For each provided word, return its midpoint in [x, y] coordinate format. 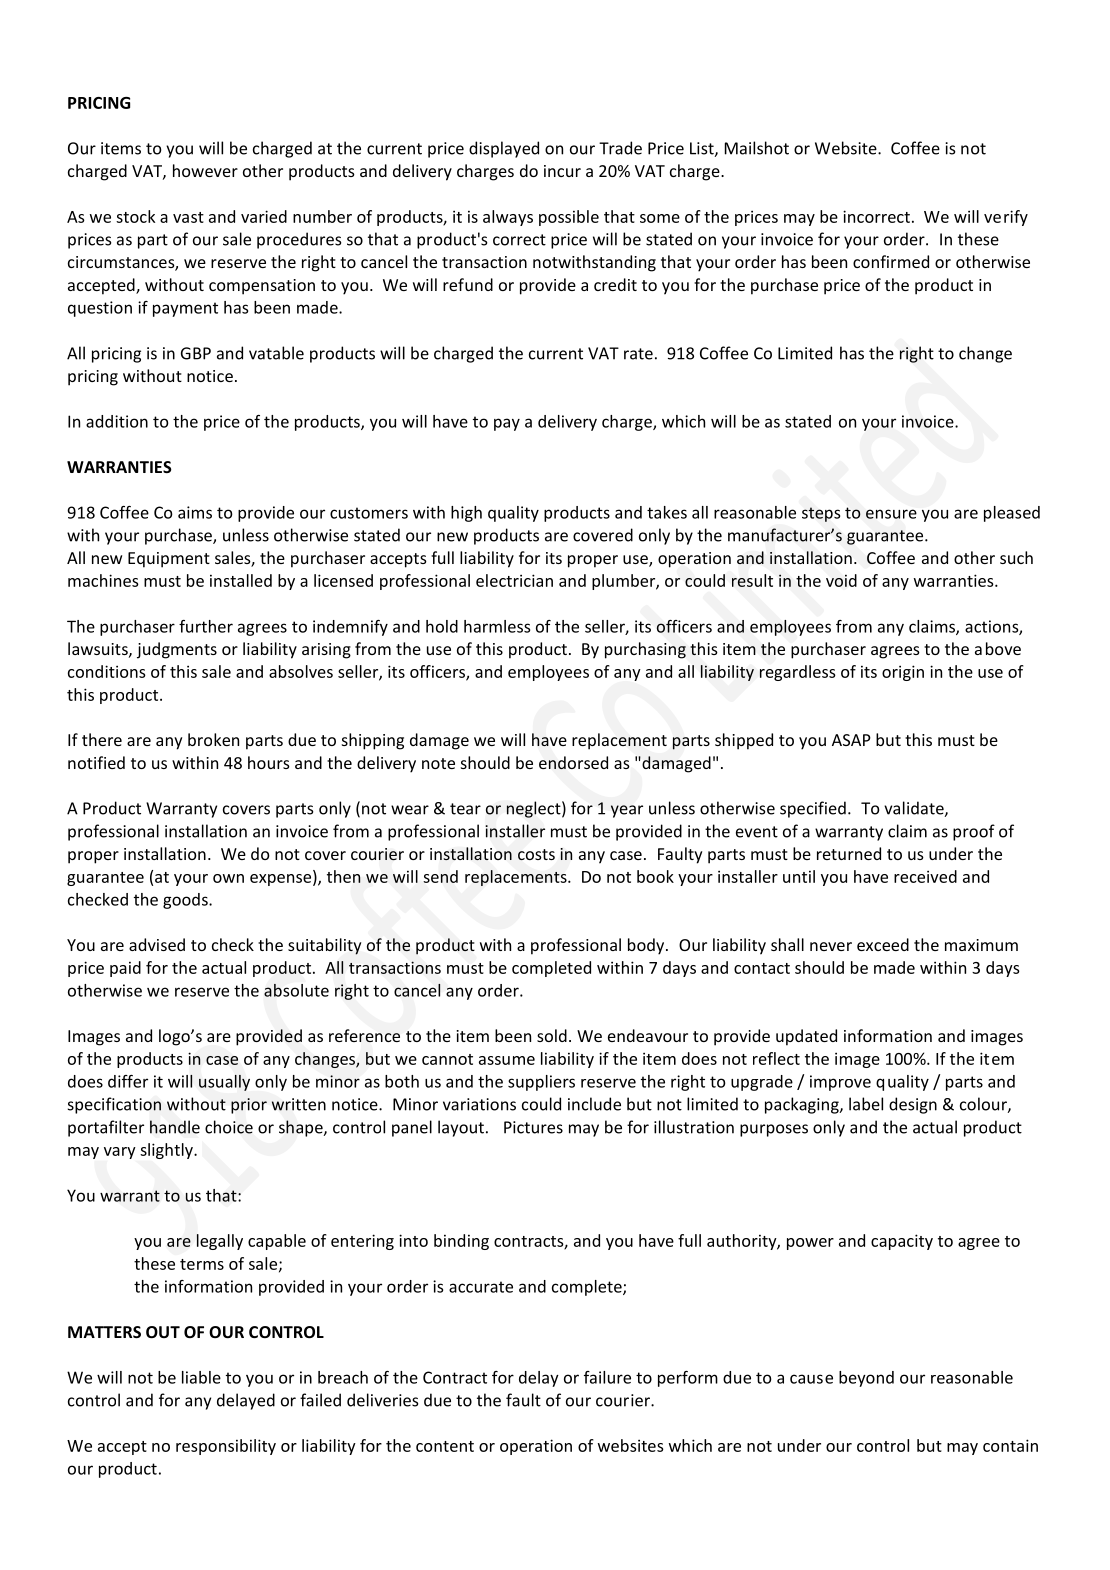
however [205, 170]
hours [269, 762]
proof [974, 832]
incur [562, 171]
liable [201, 1377]
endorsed [573, 762]
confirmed [891, 261]
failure [607, 1377]
